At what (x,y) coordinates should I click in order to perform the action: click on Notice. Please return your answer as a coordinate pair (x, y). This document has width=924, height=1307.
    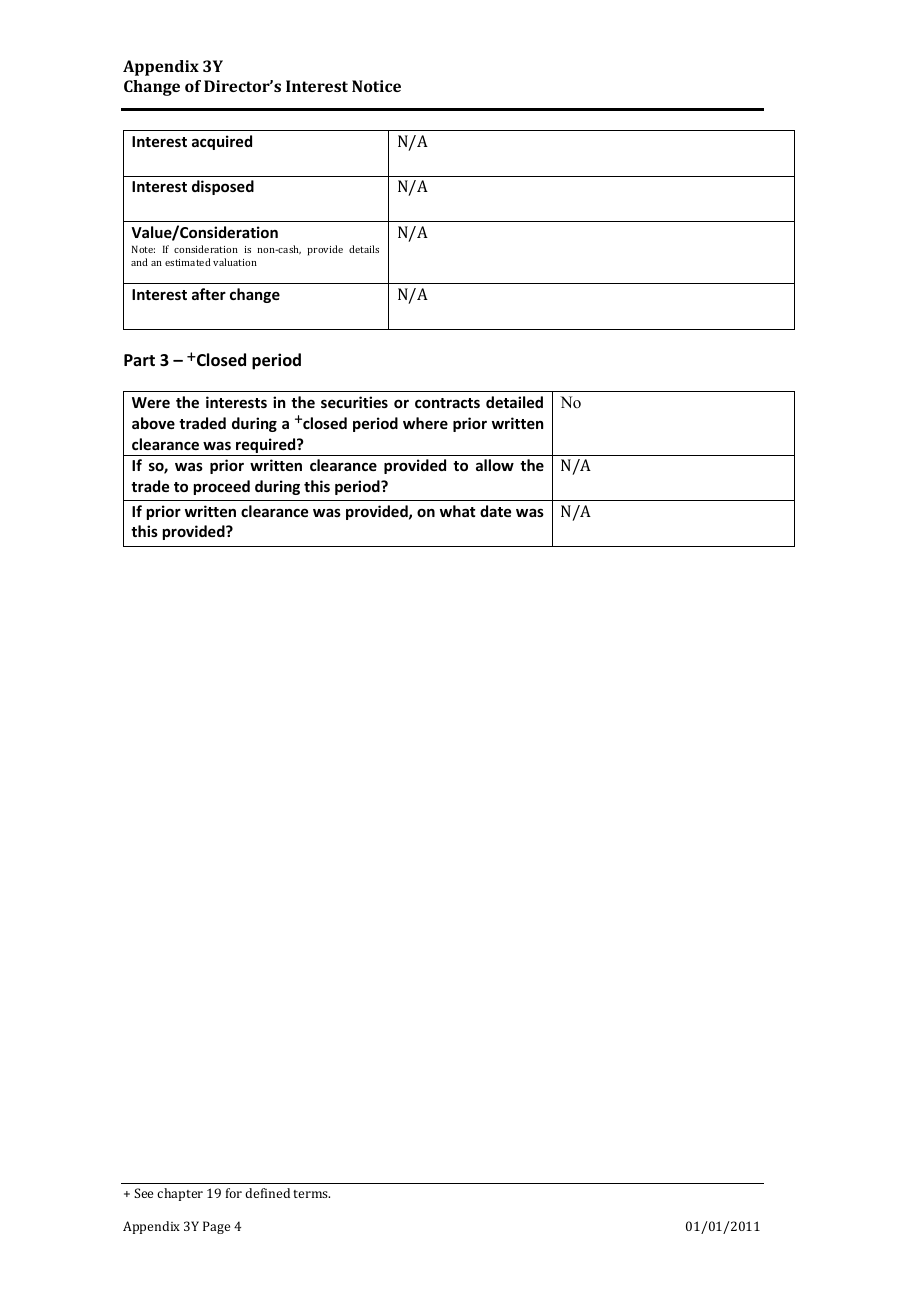
    Looking at the image, I should click on (376, 86).
